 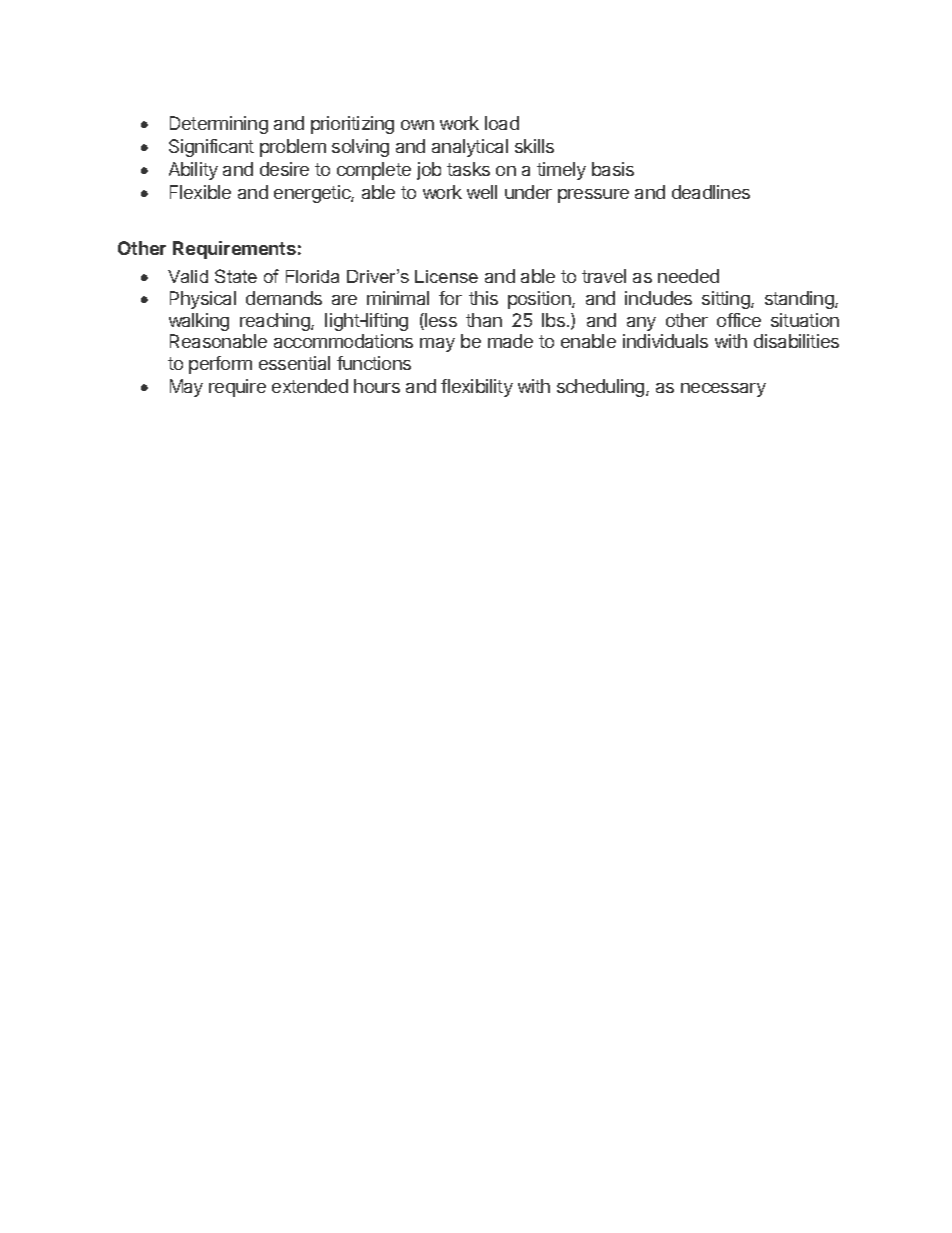 What do you see at coordinates (477, 388) in the page?
I see `flexibility` at bounding box center [477, 388].
